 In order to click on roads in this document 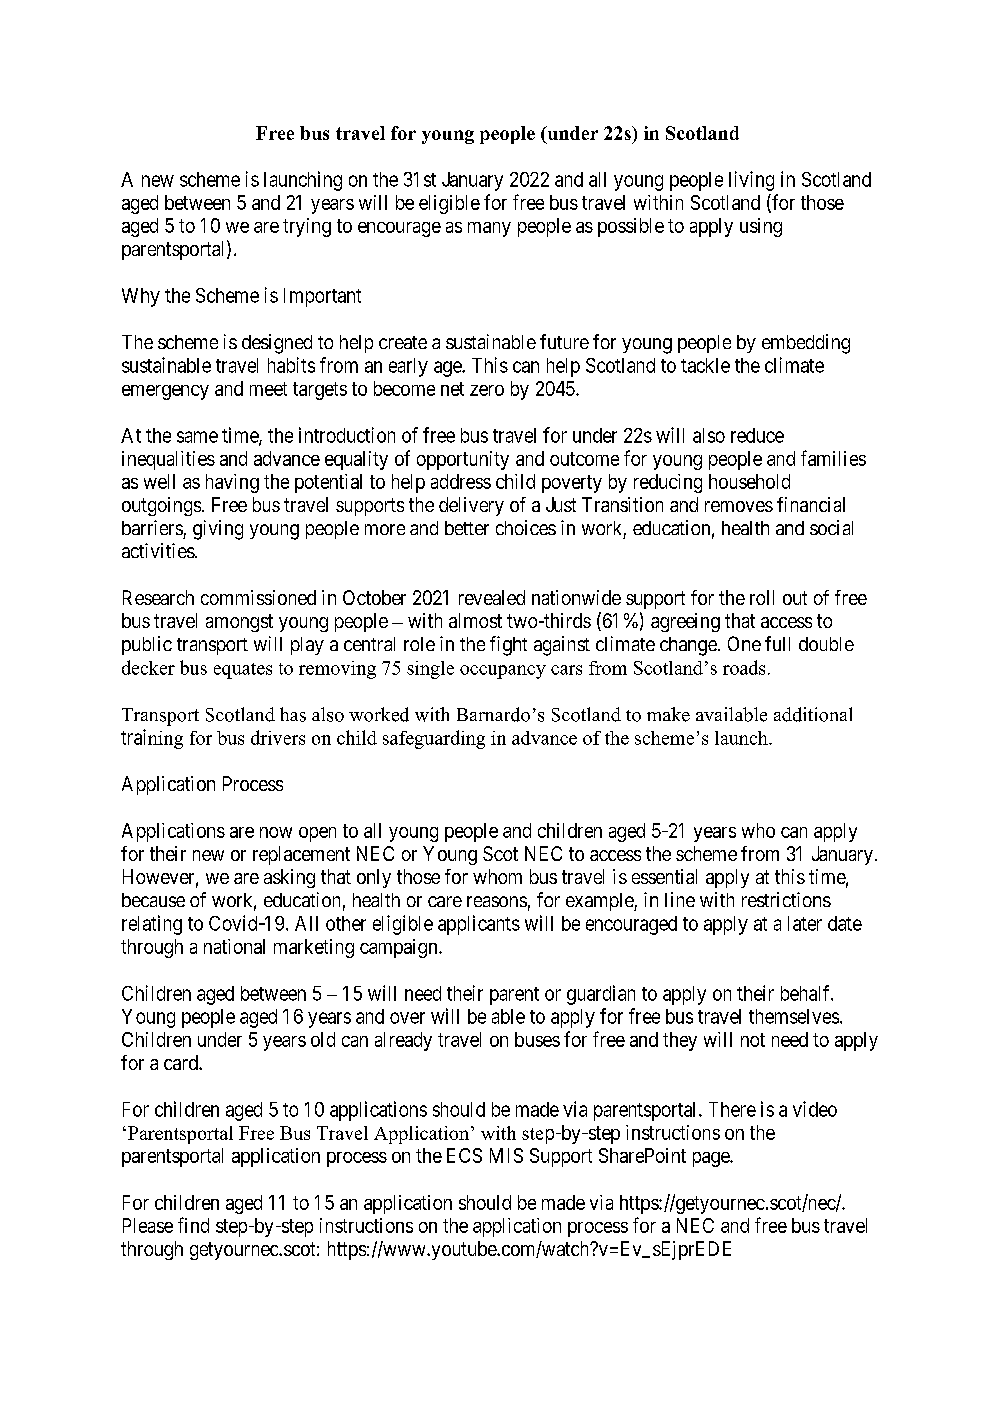, I will do `click(744, 667)`.
